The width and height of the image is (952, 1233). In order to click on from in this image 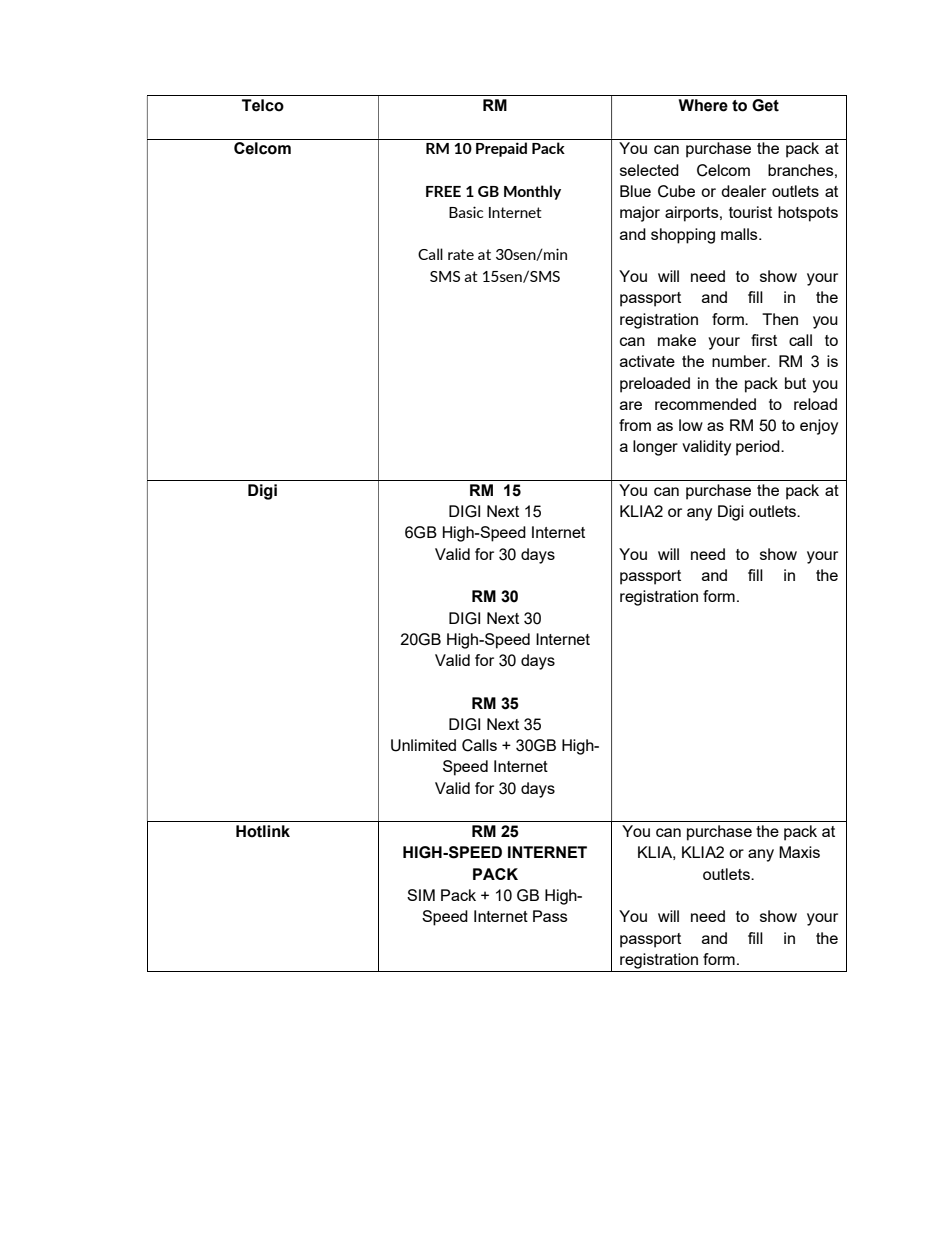, I will do `click(635, 425)`.
